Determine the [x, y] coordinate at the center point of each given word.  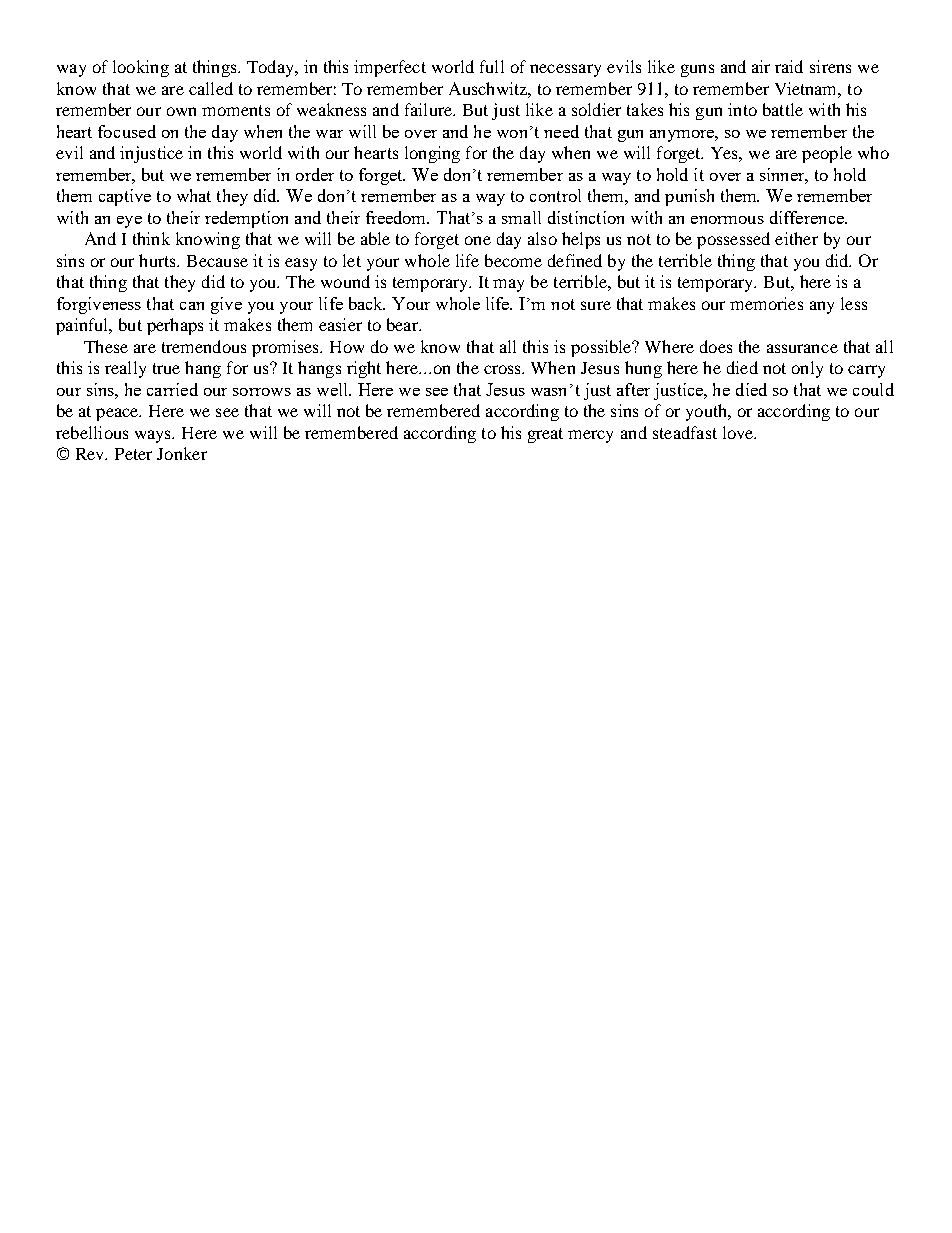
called [211, 88]
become [513, 260]
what [194, 195]
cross [504, 369]
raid [789, 66]
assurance [802, 348]
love [739, 432]
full [492, 66]
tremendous [204, 346]
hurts [158, 260]
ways [154, 436]
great [545, 435]
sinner [784, 176]
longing [432, 154]
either [796, 238]
